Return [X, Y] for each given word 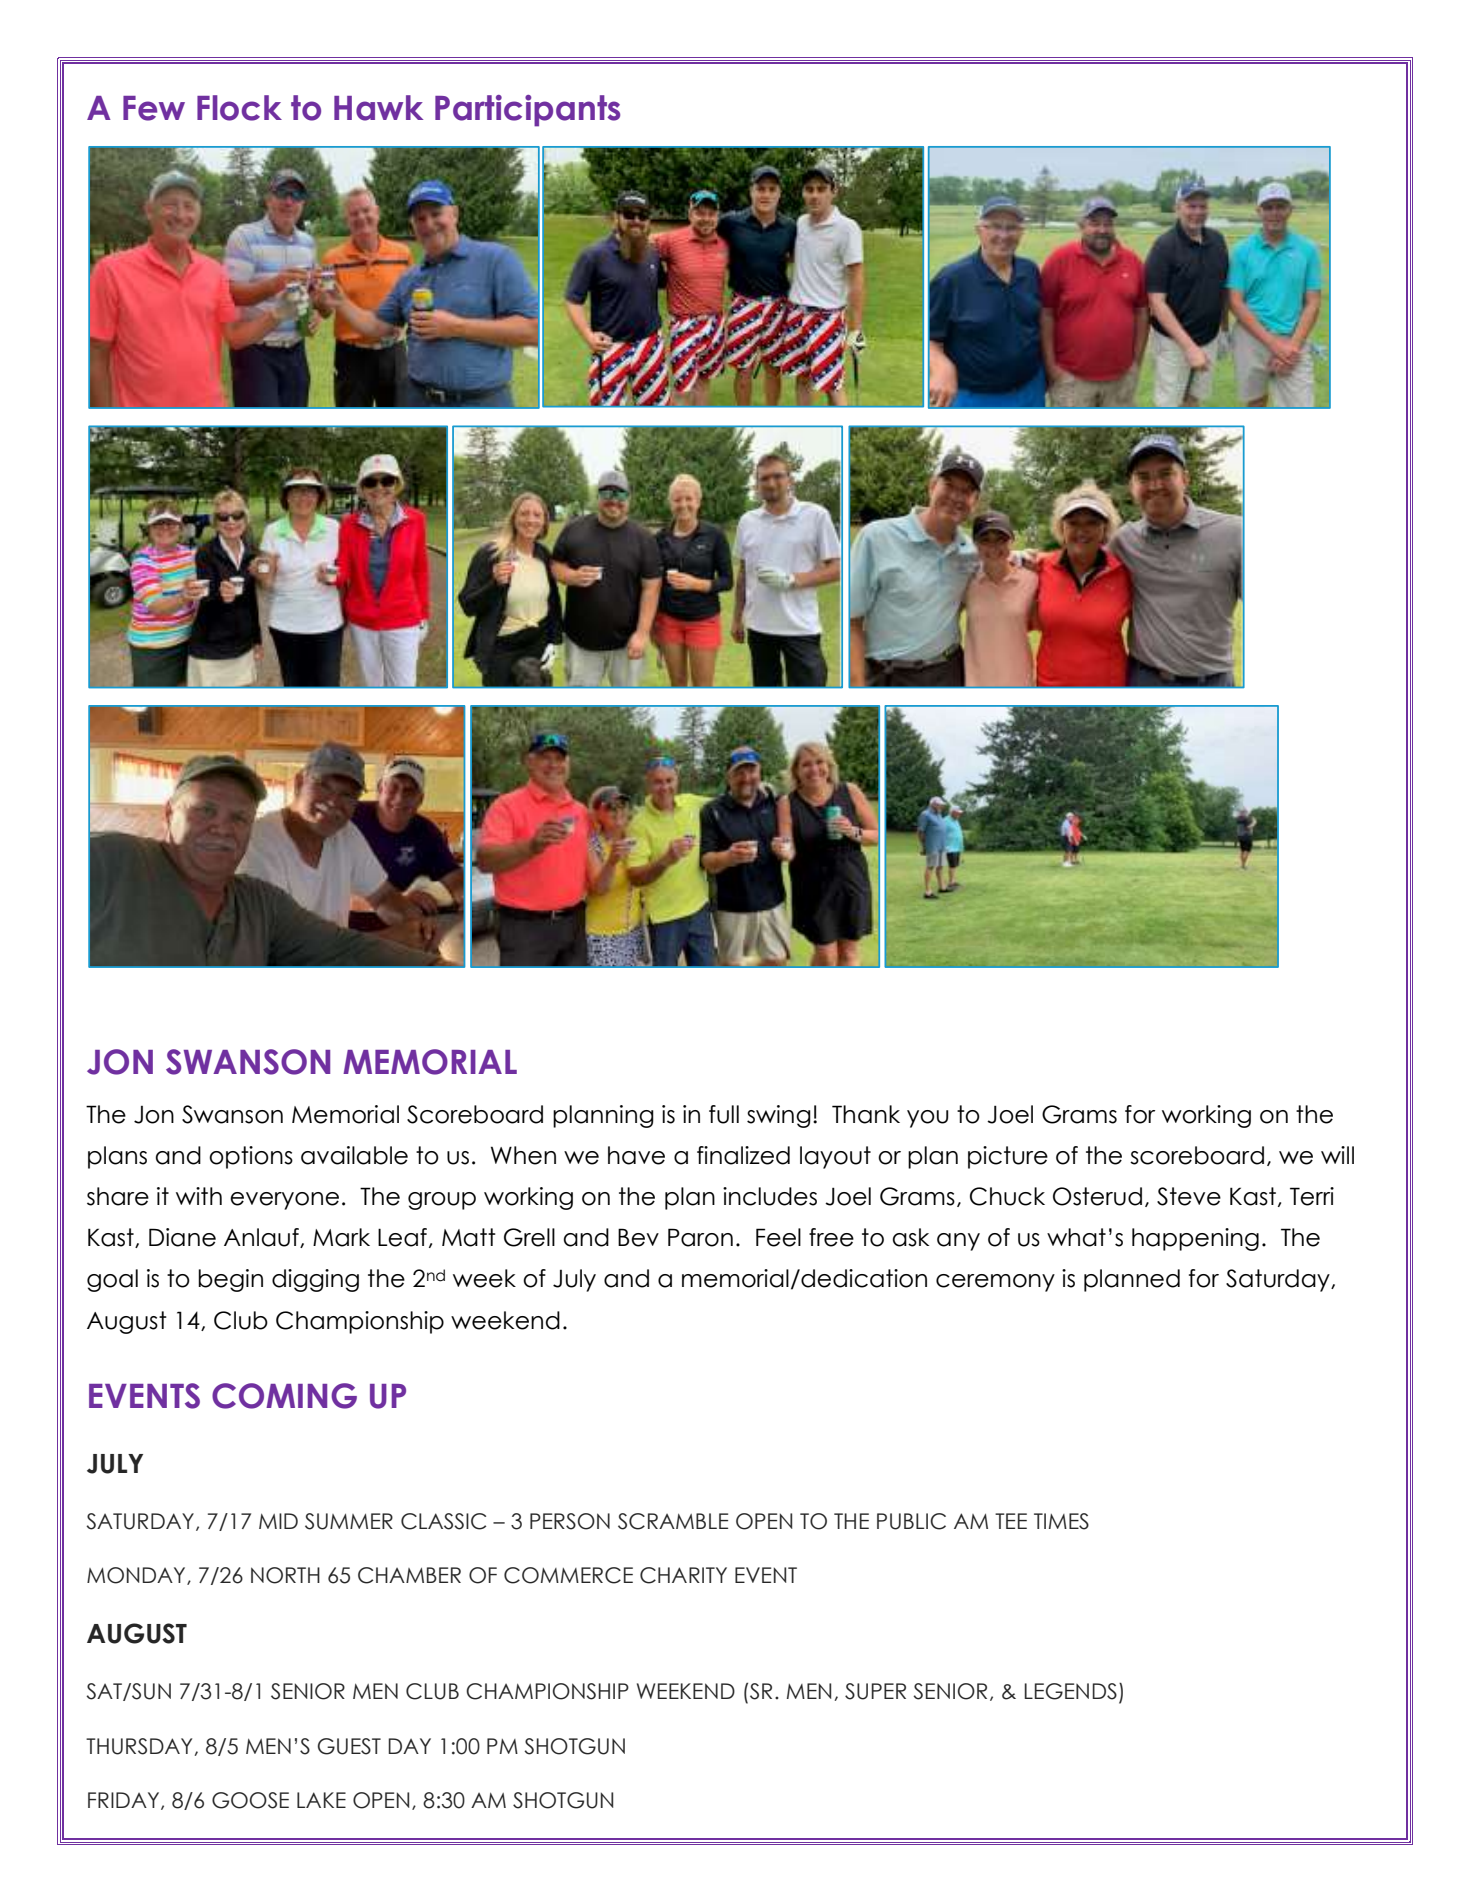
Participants [527, 111]
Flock [239, 108]
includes [770, 1196]
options [251, 1157]
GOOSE [250, 1800]
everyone [284, 1201]
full [724, 1114]
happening [1195, 1239]
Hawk [378, 108]
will [1337, 1155]
